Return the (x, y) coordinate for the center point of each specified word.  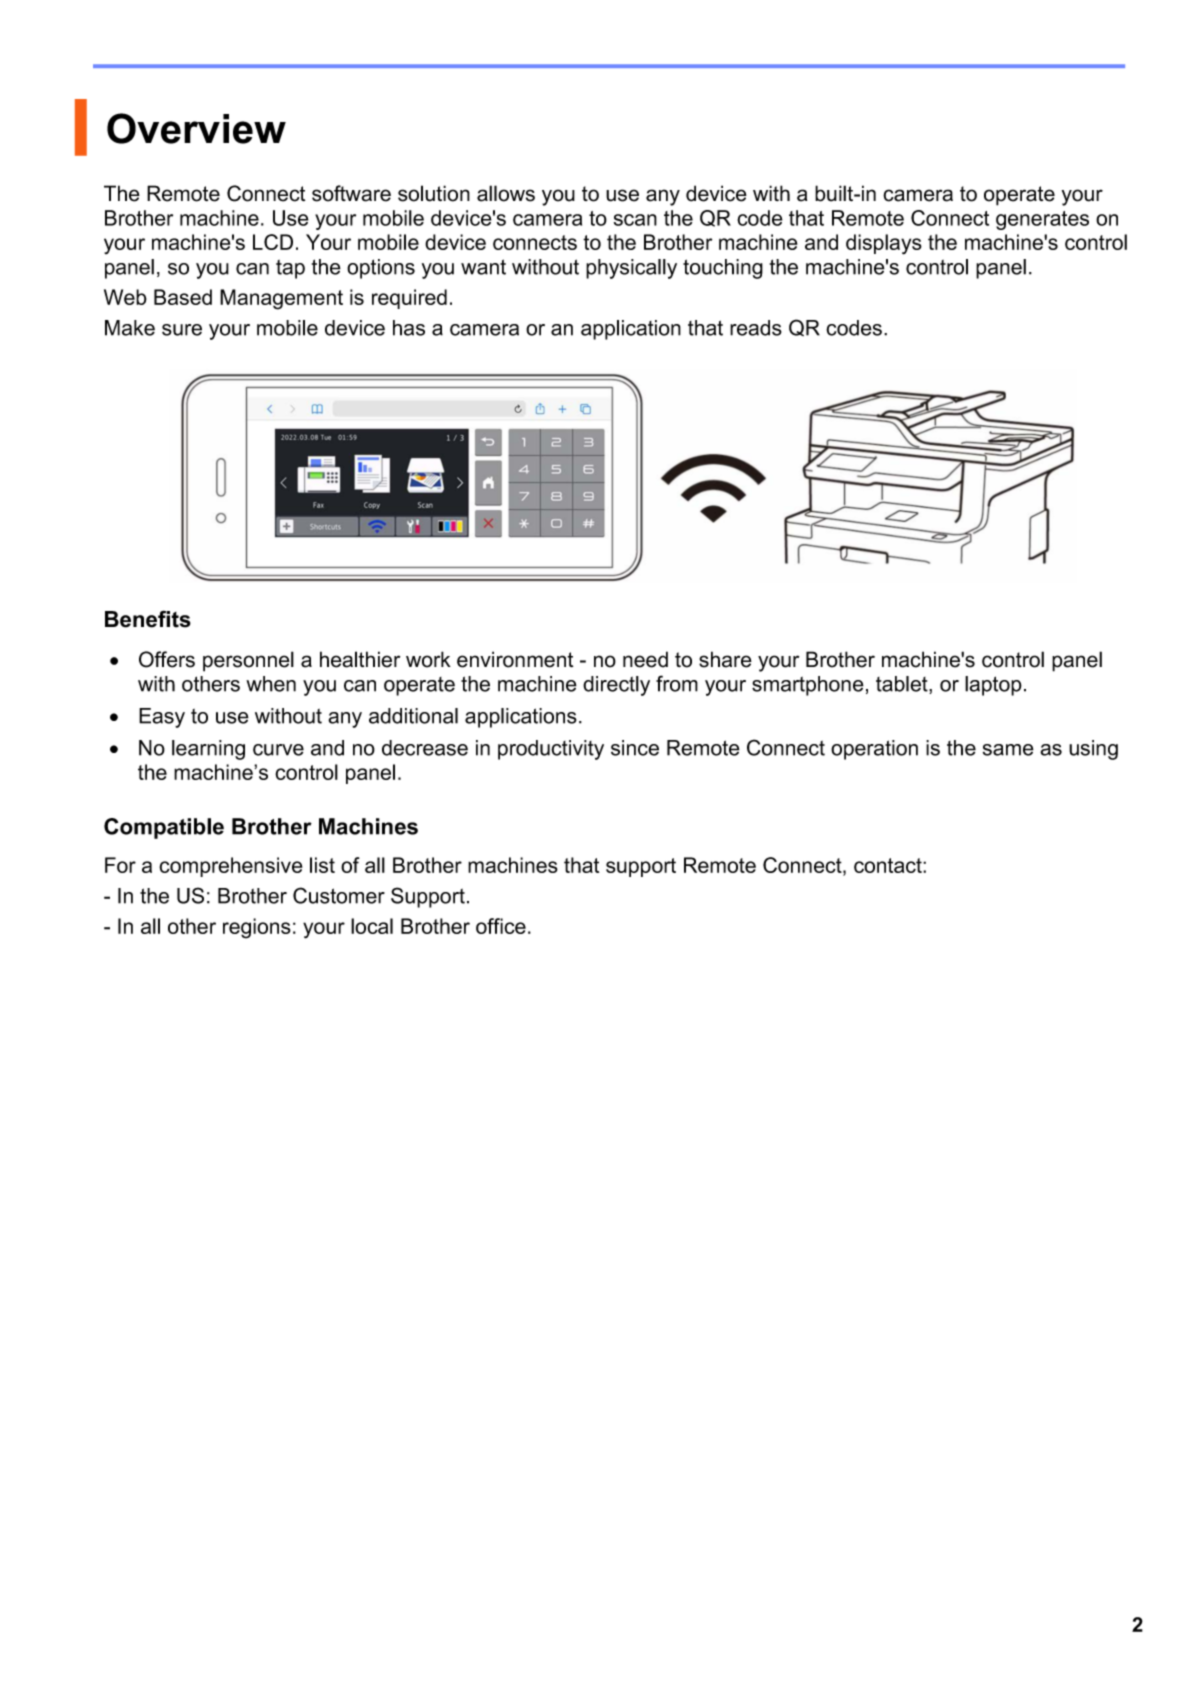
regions (257, 928)
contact (889, 865)
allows (506, 193)
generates (1042, 220)
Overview (196, 128)
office (501, 926)
